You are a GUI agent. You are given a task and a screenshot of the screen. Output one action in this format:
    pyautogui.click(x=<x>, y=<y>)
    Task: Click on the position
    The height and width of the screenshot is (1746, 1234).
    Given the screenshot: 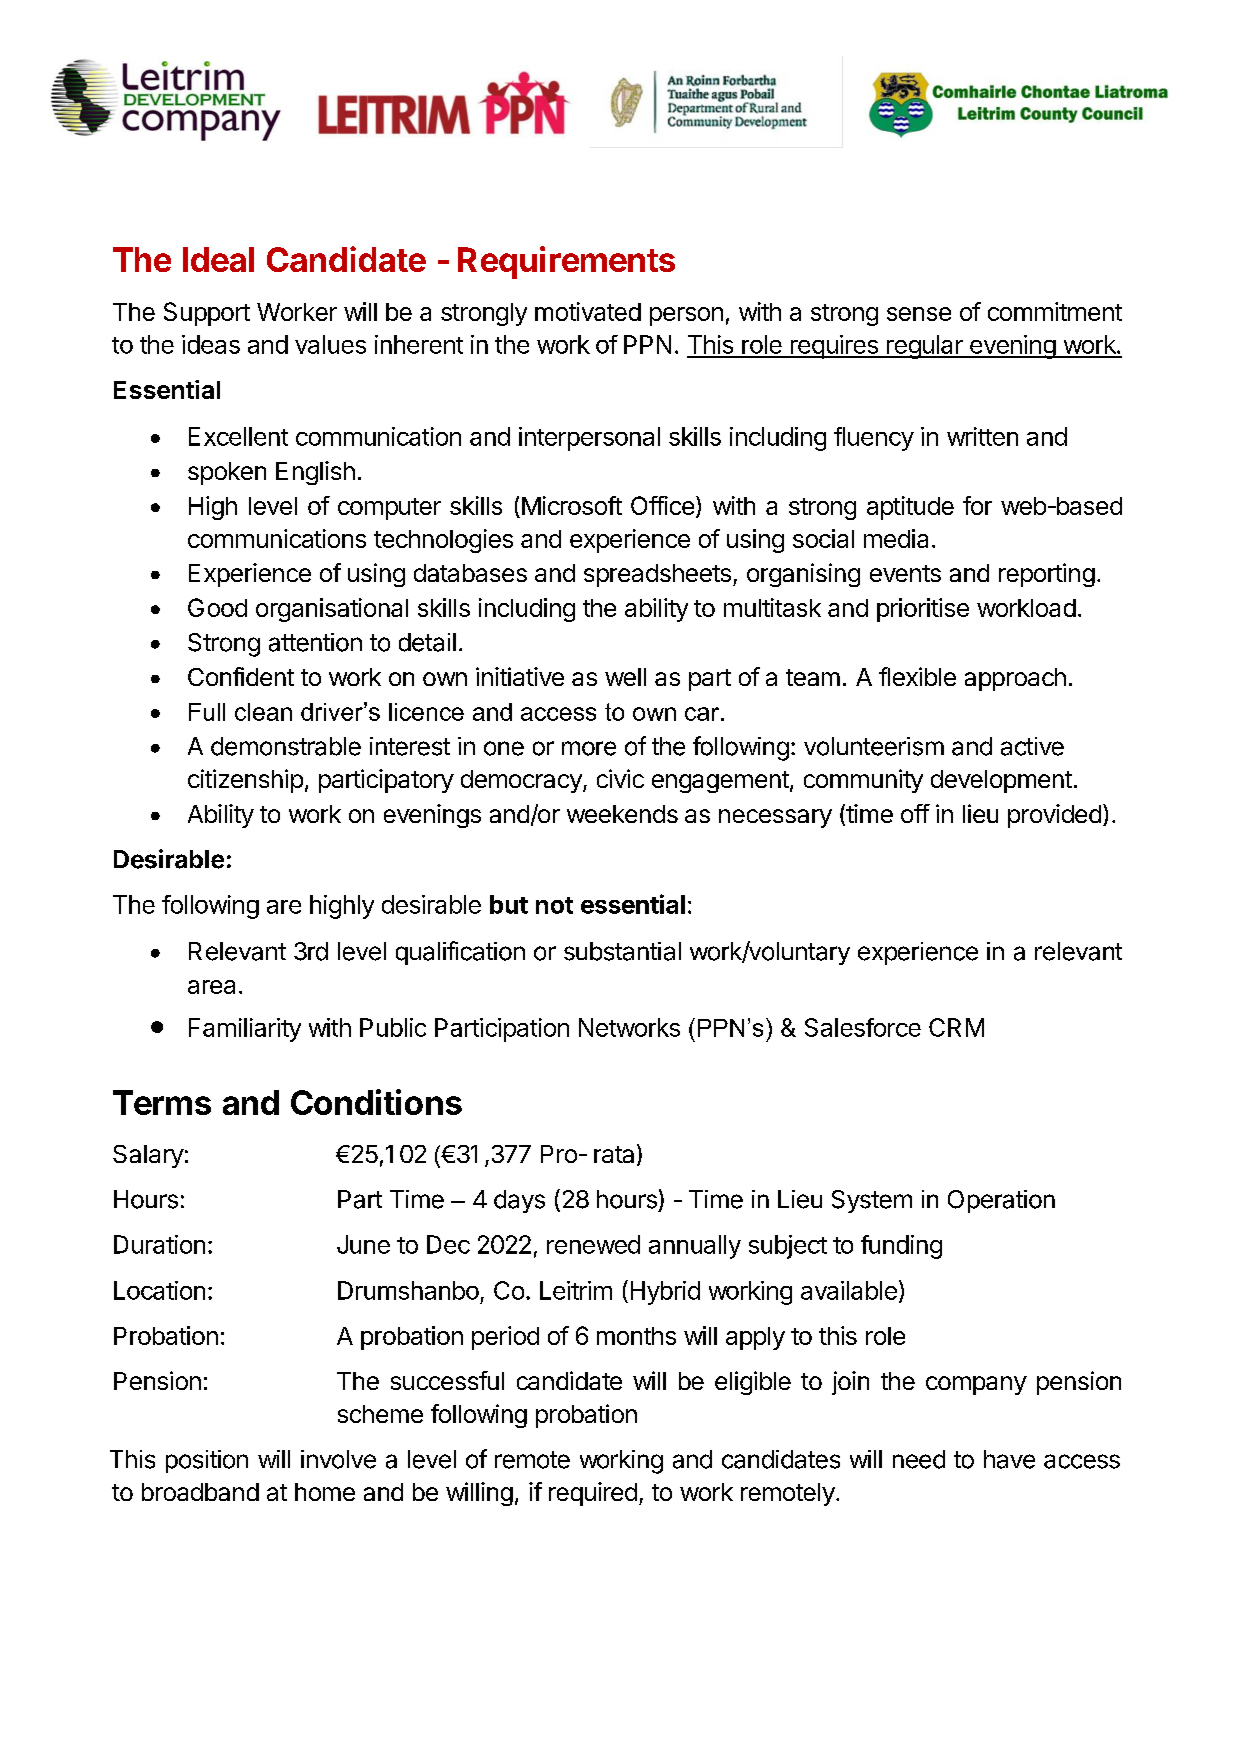 What is the action you would take?
    pyautogui.click(x=207, y=1461)
